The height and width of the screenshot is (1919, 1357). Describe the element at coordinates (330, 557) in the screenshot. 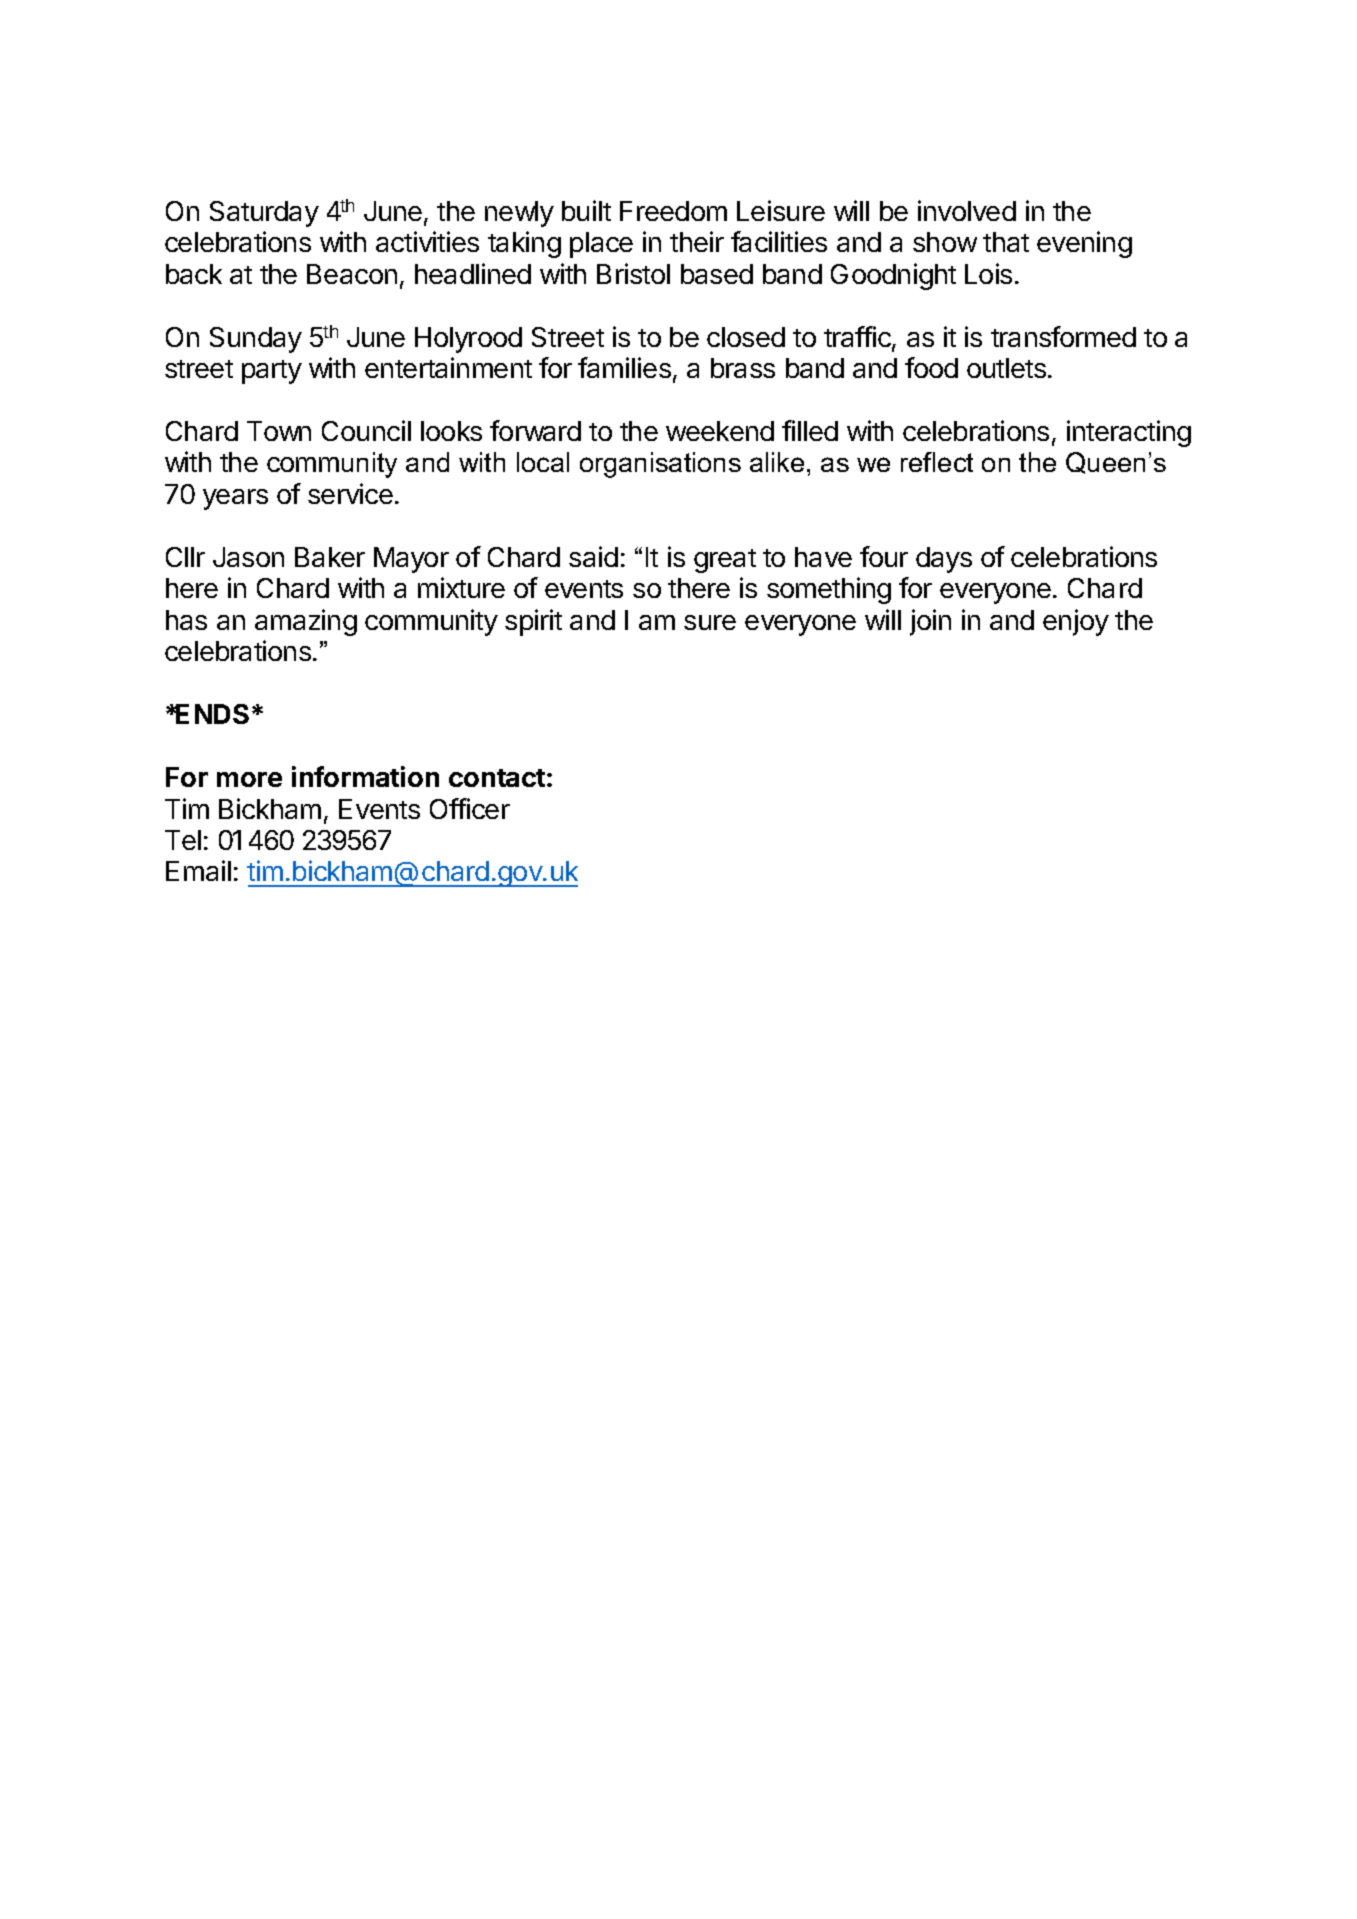

I see `Baker` at that location.
